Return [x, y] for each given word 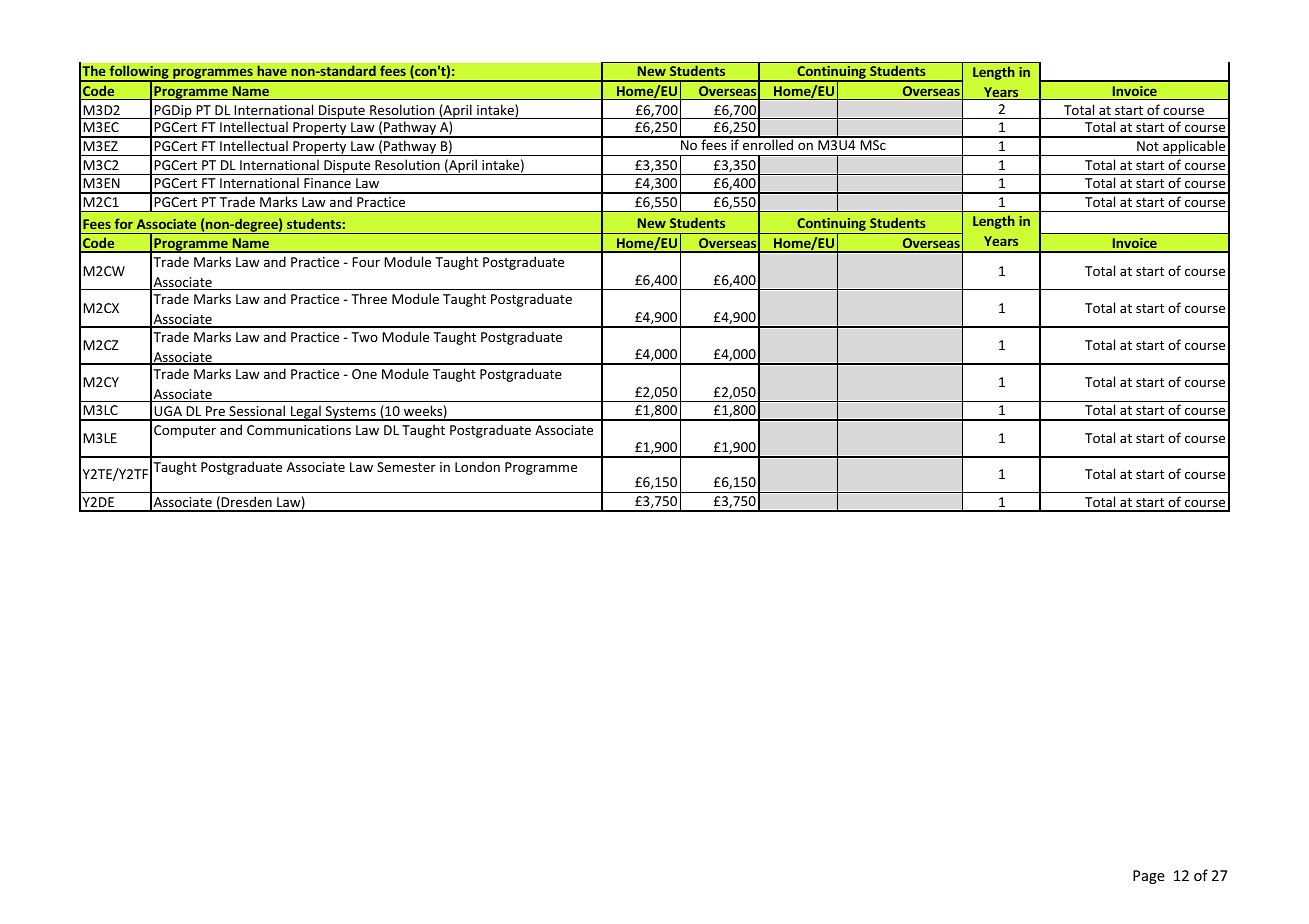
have [272, 71]
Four [366, 262]
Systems [350, 413]
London [477, 466]
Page [1149, 877]
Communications [299, 430]
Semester [406, 467]
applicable [1194, 148]
